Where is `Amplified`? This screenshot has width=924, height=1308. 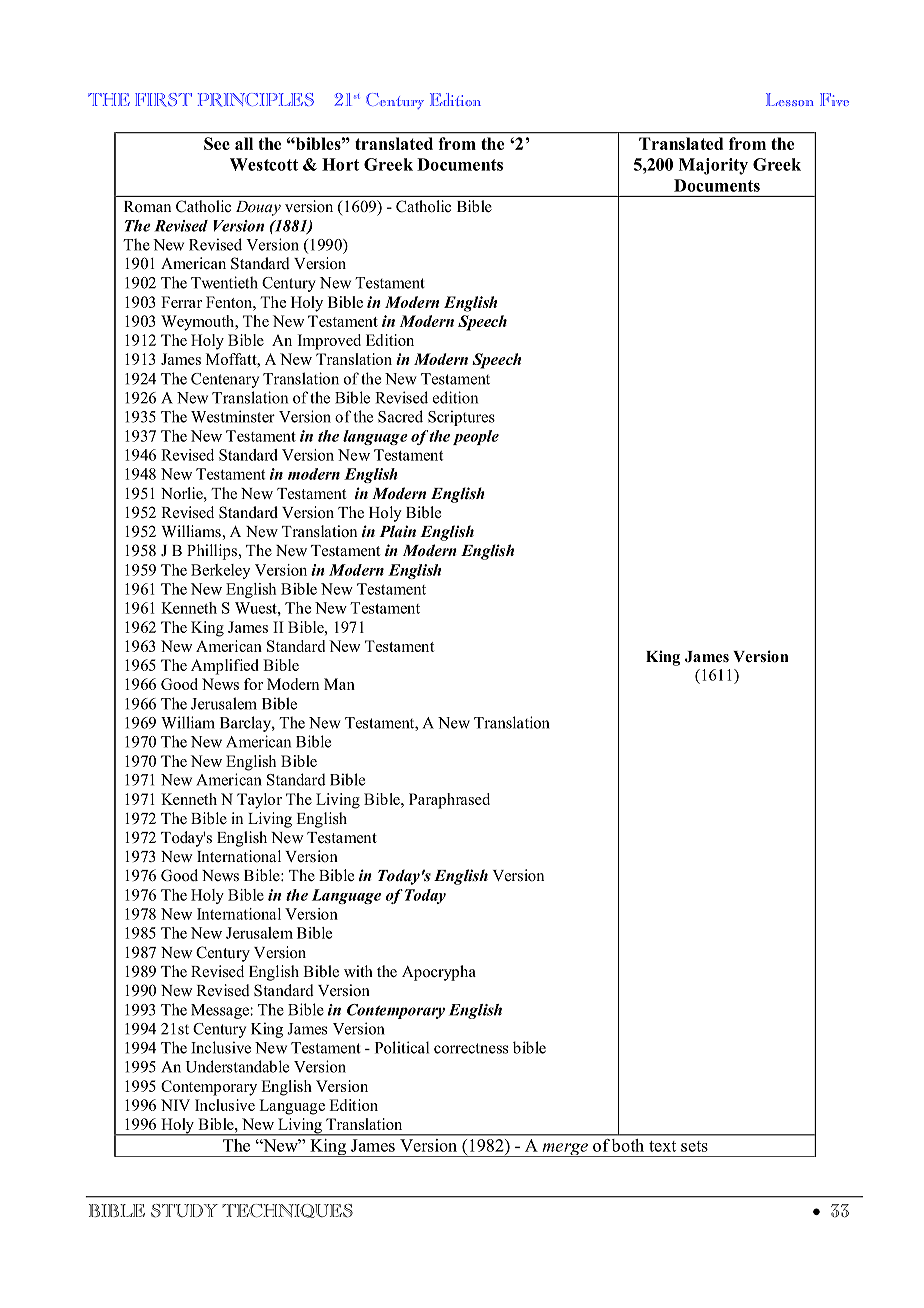
Amplified is located at coordinates (225, 667).
